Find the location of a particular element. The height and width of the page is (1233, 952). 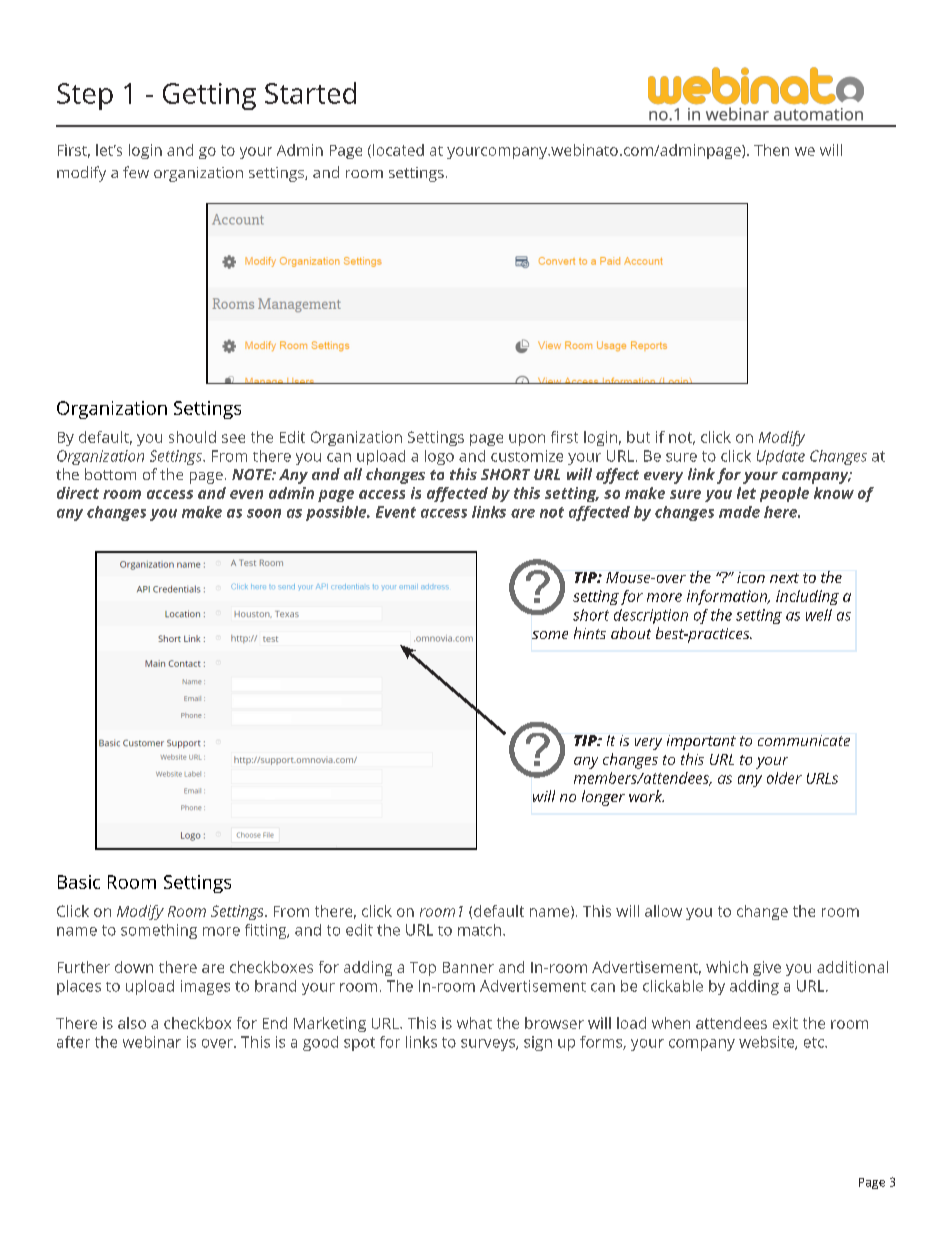

communicate is located at coordinates (804, 740).
